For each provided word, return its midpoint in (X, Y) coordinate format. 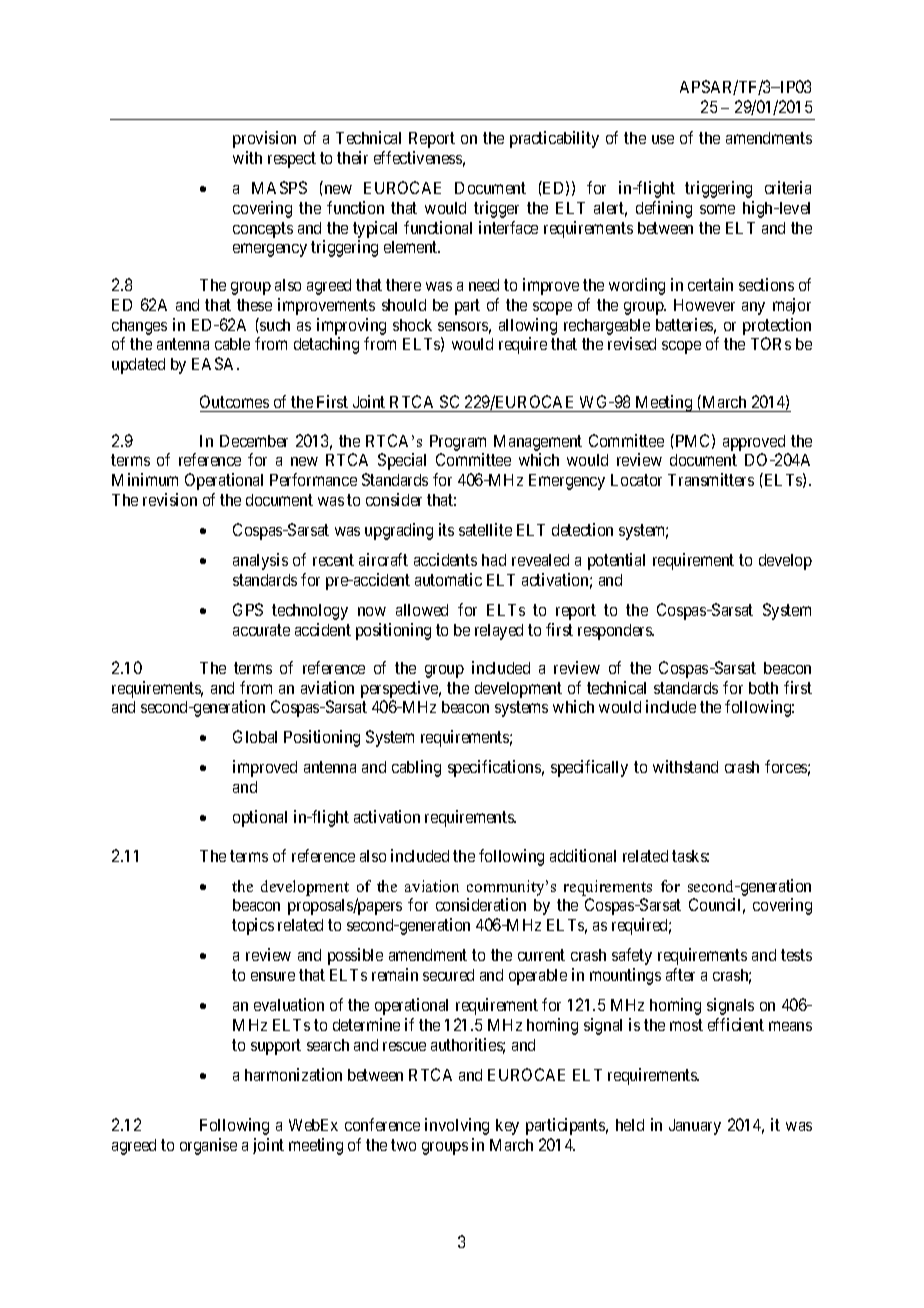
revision (170, 499)
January (695, 1127)
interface (508, 227)
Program (458, 443)
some (717, 209)
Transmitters (711, 479)
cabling (416, 768)
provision (264, 139)
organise (208, 1146)
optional (260, 818)
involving (457, 1126)
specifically (589, 768)
